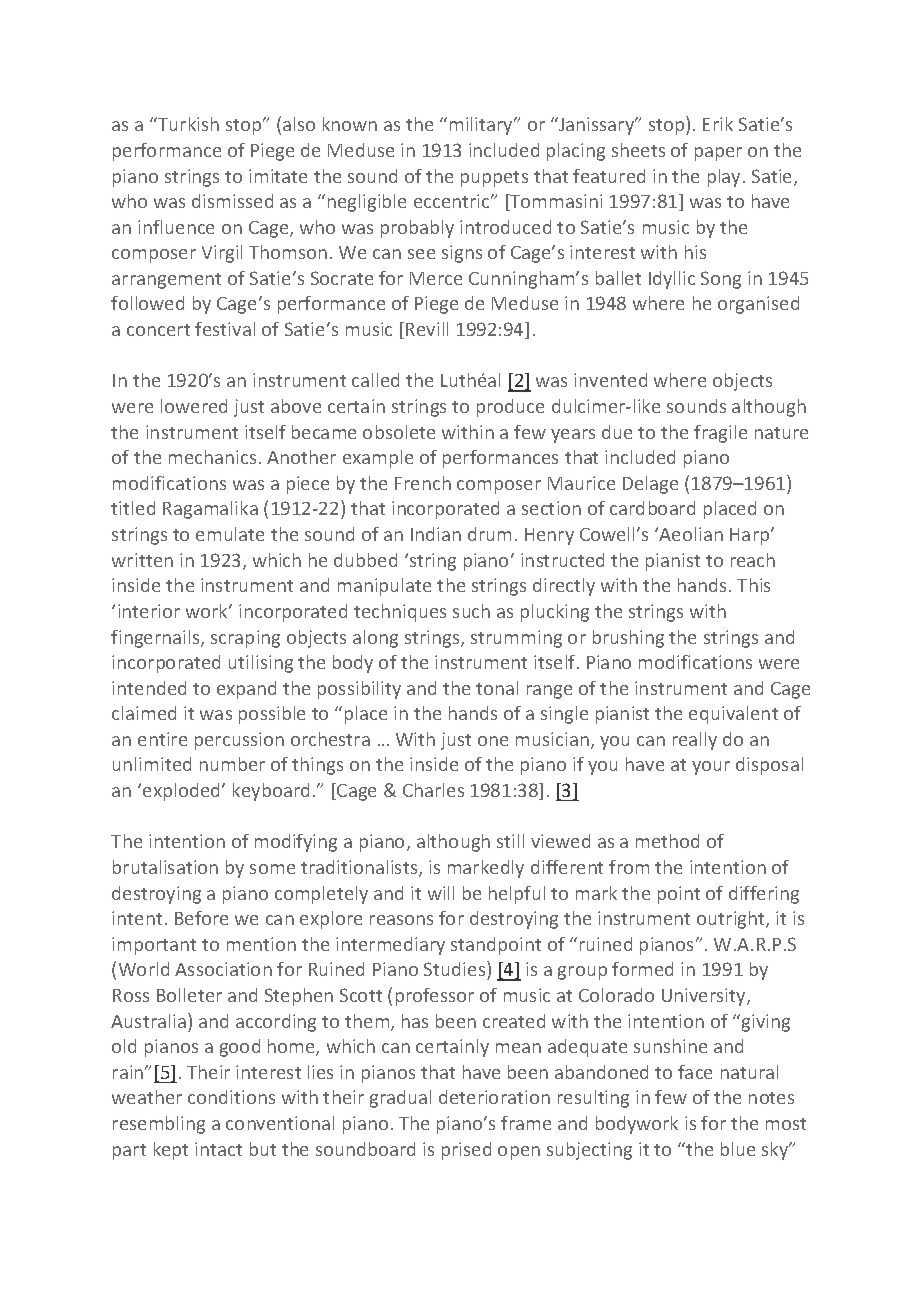  What do you see at coordinates (218, 1149) in the screenshot?
I see `intact` at bounding box center [218, 1149].
